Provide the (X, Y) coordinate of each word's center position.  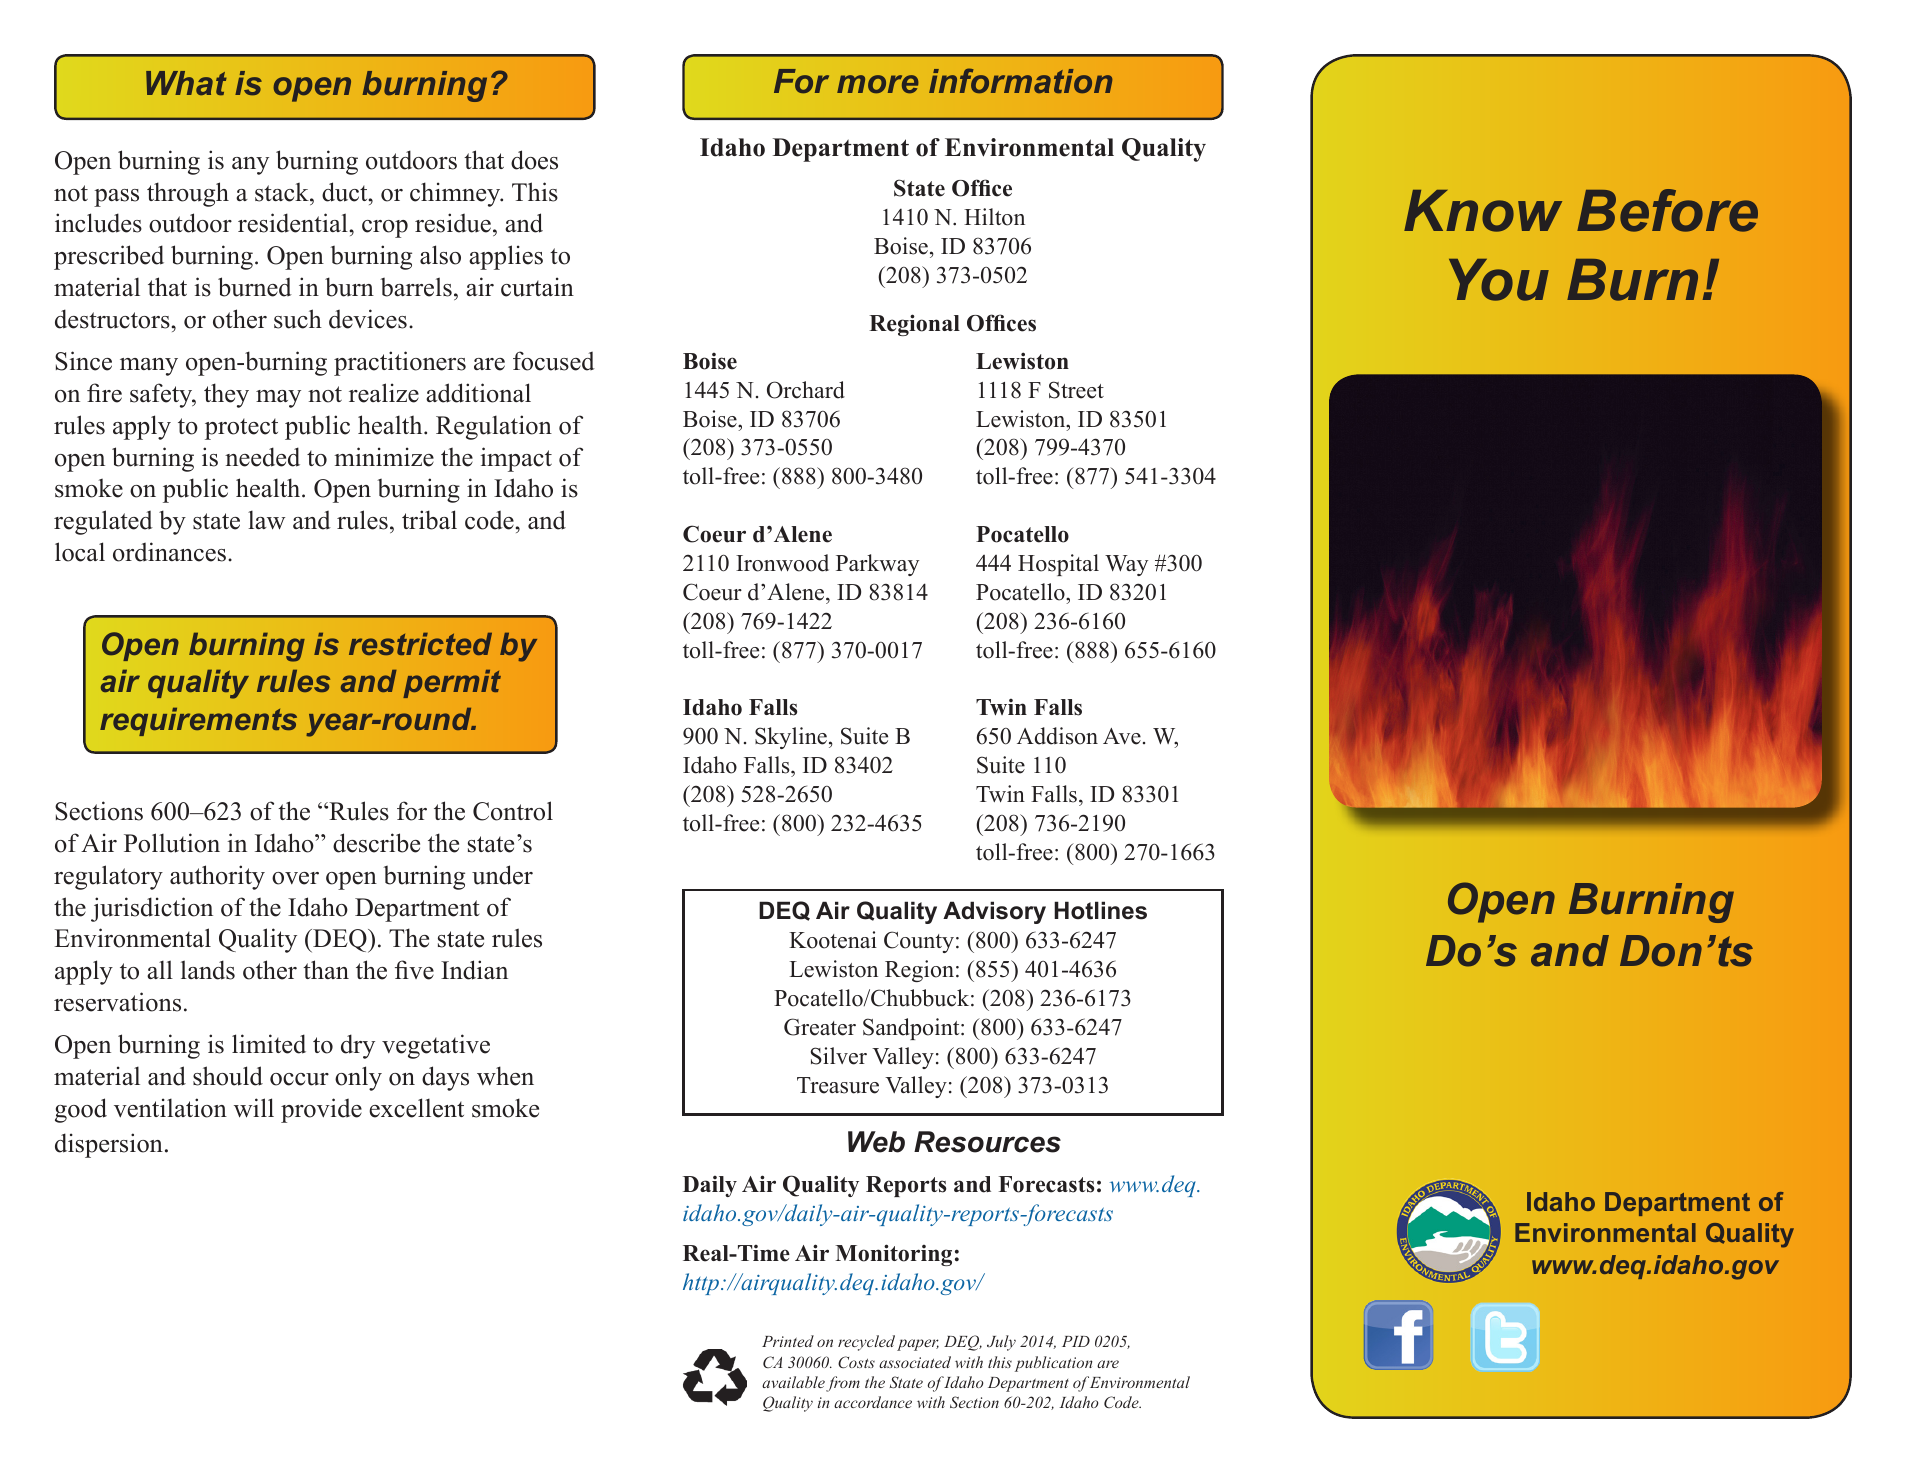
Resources (987, 1142)
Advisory (994, 912)
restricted (420, 644)
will (254, 1108)
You (1499, 280)
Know (1483, 211)
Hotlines (1100, 910)
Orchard (806, 390)
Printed (788, 1341)
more (878, 84)
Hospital (1058, 565)
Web (876, 1142)
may (278, 399)
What (186, 83)
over (295, 878)
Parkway (877, 565)
